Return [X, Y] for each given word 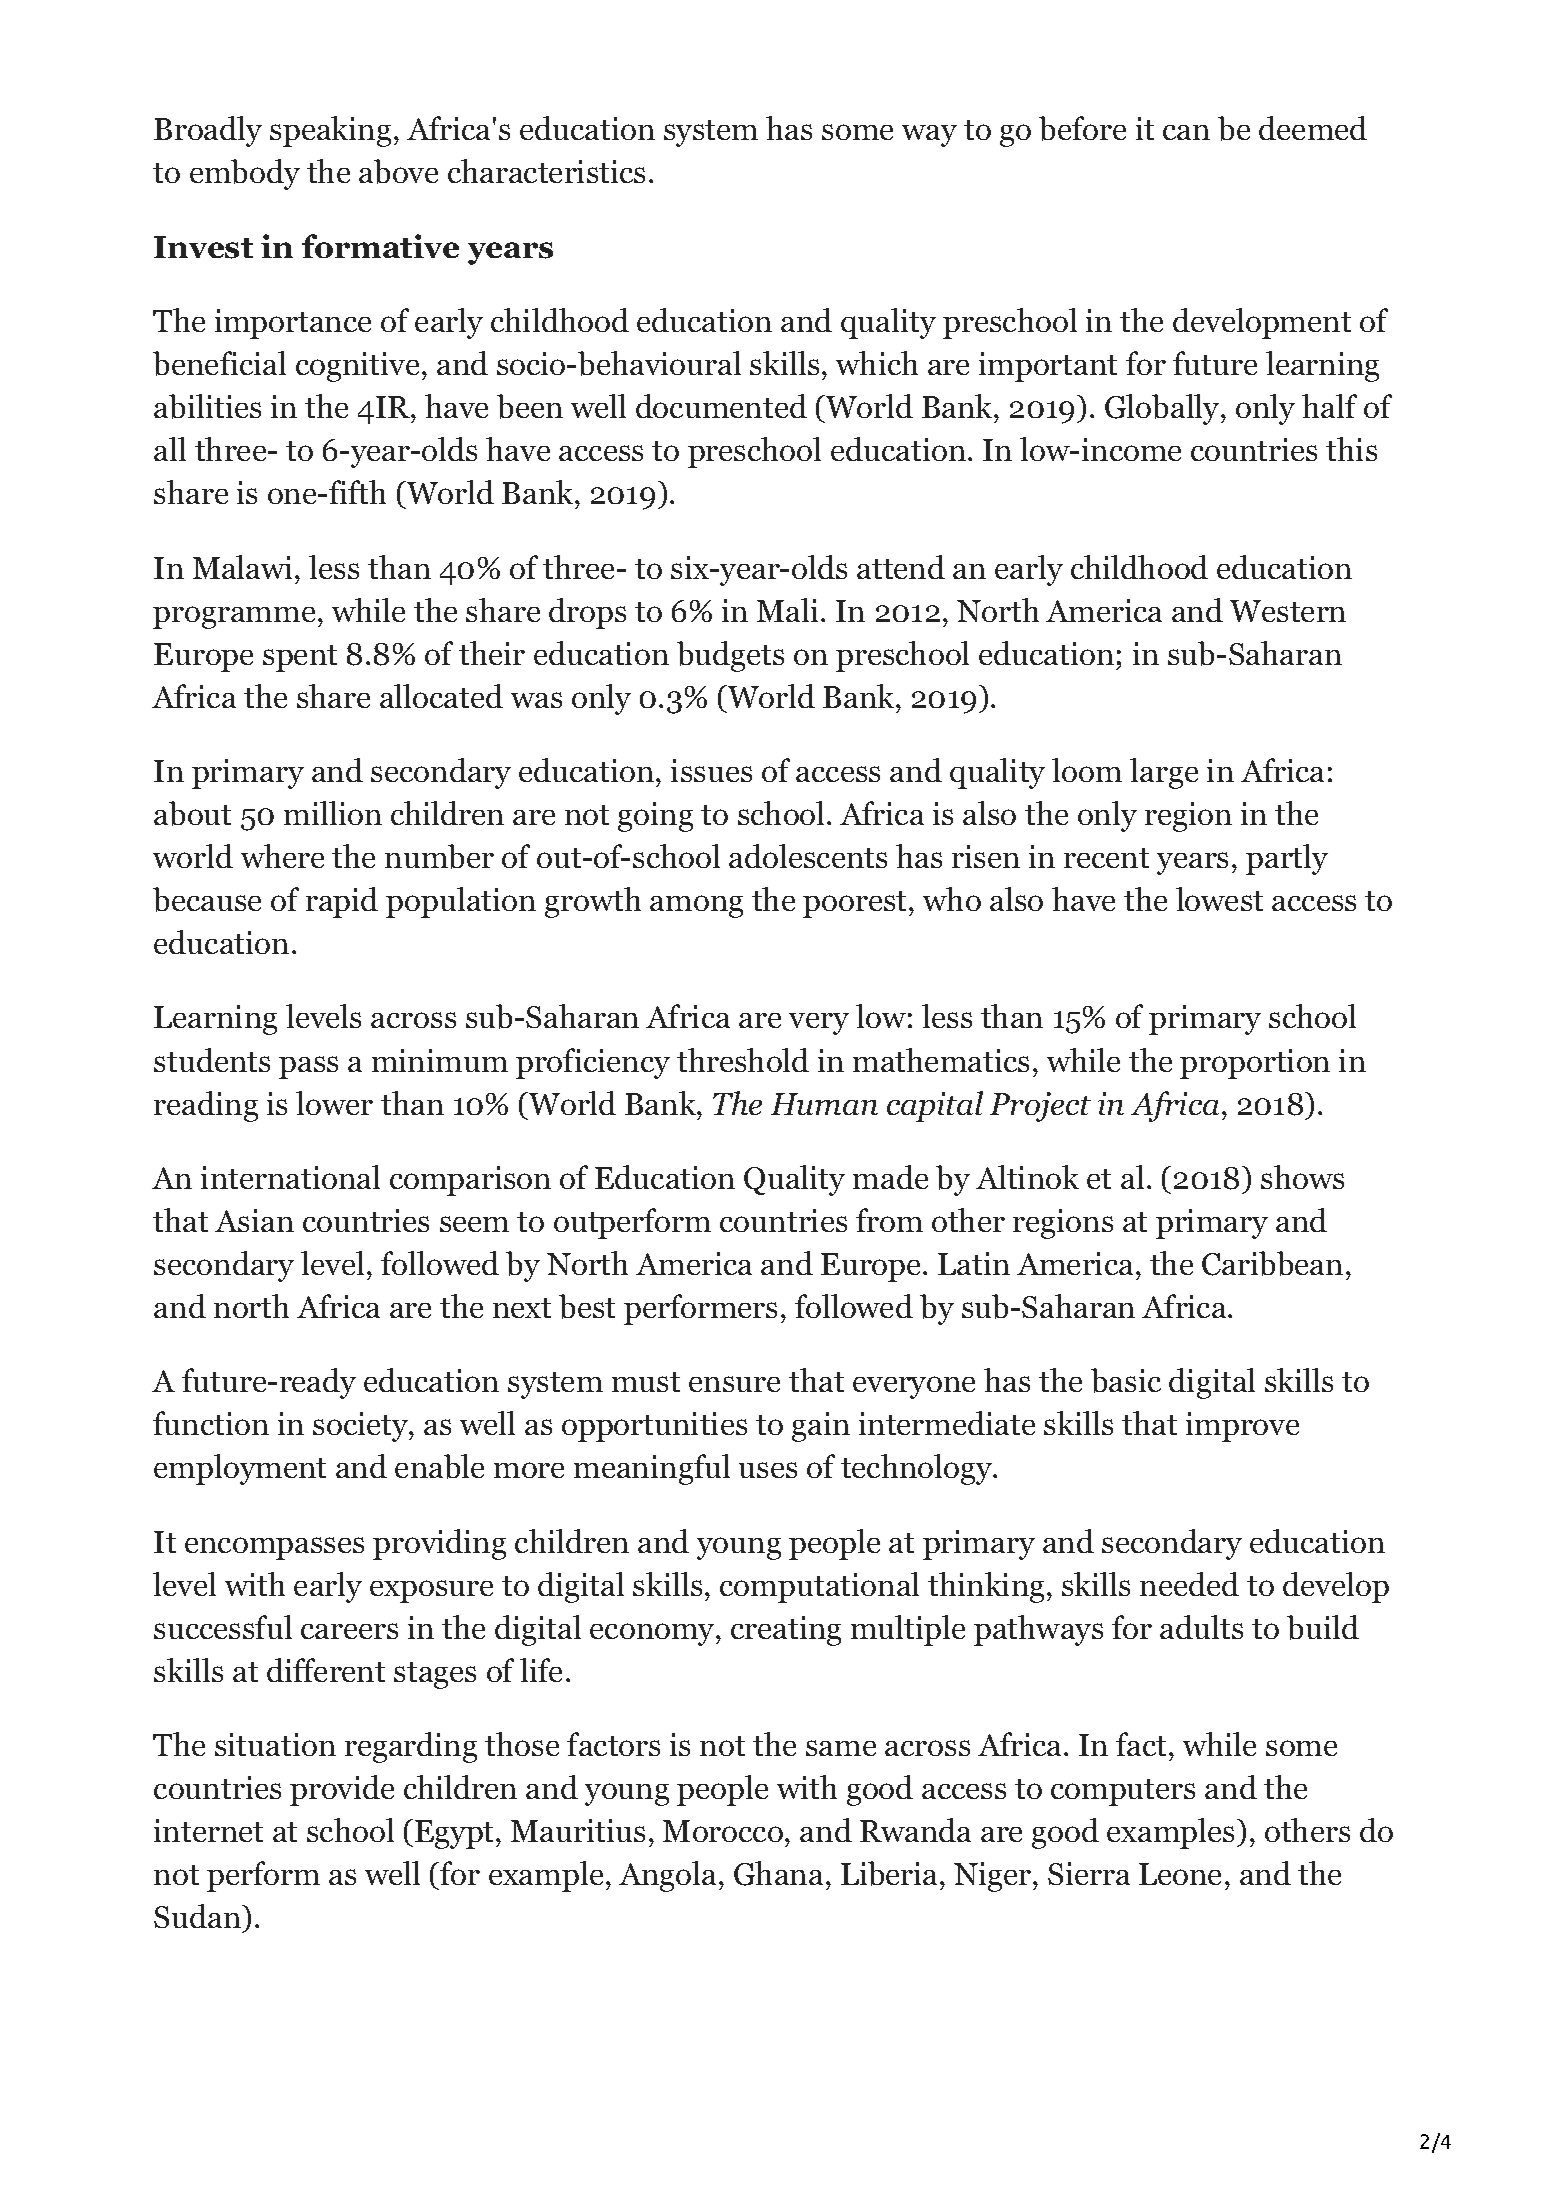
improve [1242, 1427]
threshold [743, 1060]
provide [342, 1790]
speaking [330, 131]
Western [1288, 611]
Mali [787, 610]
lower [334, 1103]
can [1186, 132]
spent [300, 658]
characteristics [546, 171]
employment [240, 1469]
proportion [1255, 1064]
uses [768, 1470]
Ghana [778, 1873]
